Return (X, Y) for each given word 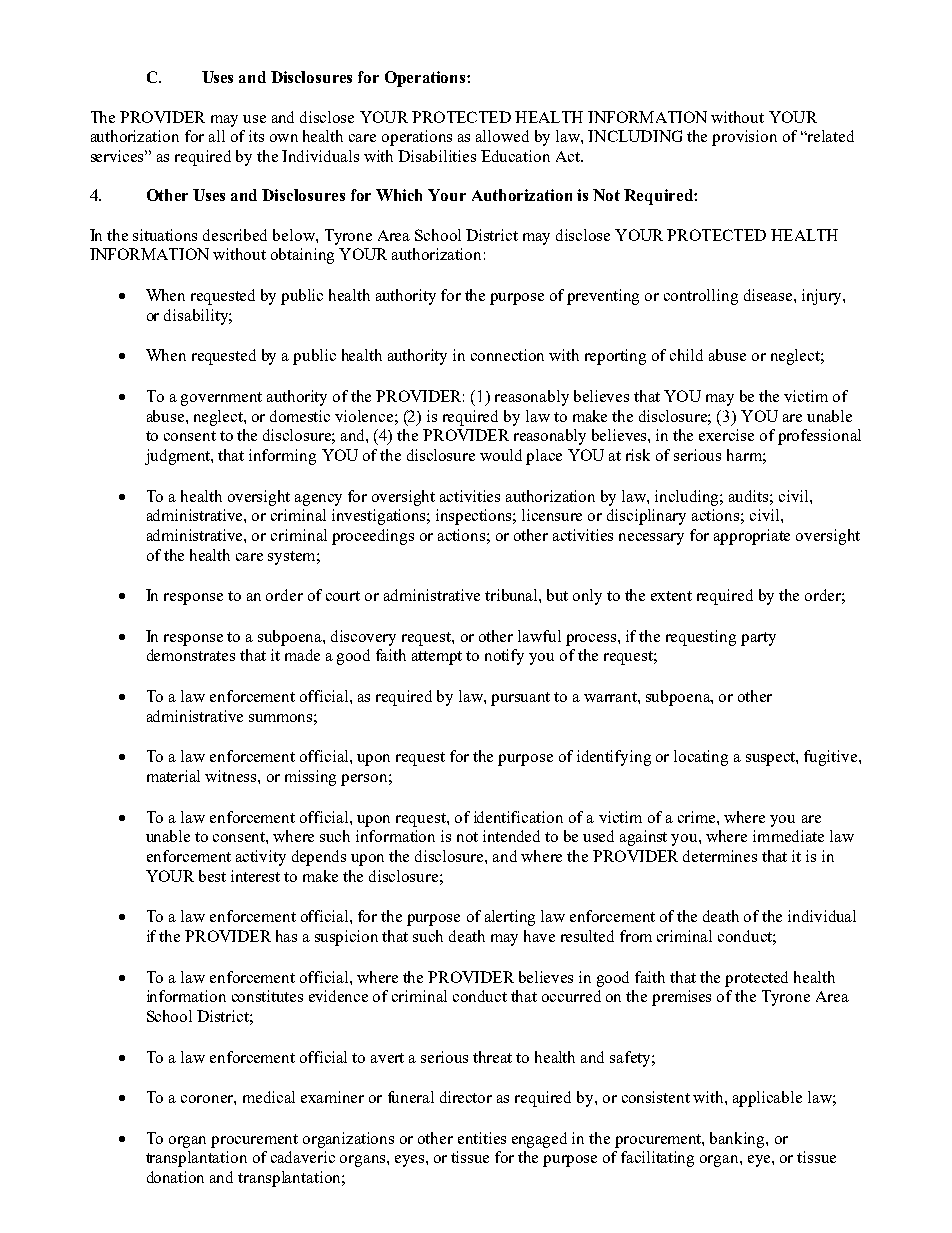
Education (515, 156)
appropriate (752, 537)
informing (282, 457)
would (501, 455)
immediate (788, 836)
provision (744, 138)
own (284, 138)
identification (518, 817)
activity (261, 858)
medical (269, 1097)
